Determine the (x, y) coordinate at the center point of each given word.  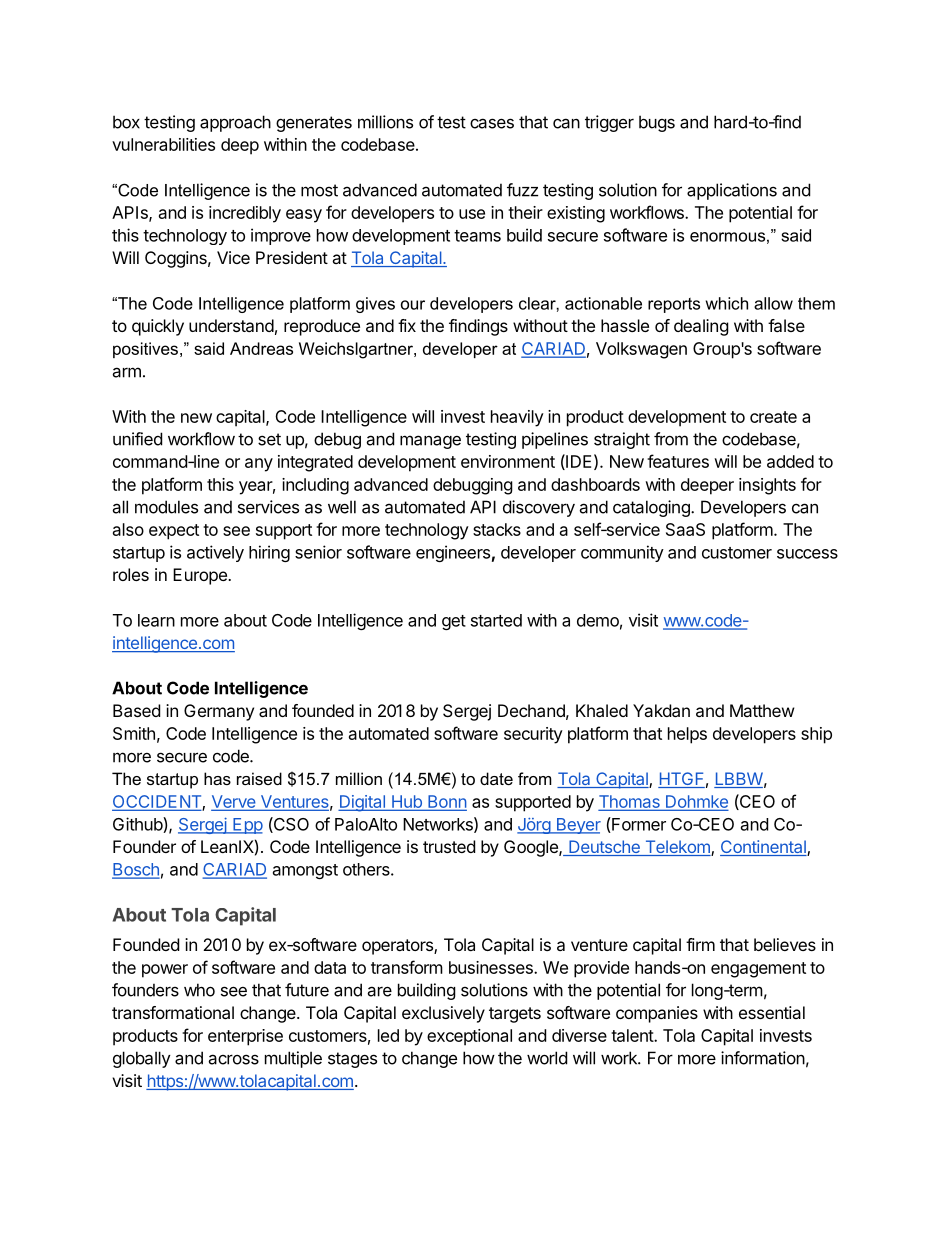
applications (732, 191)
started (496, 620)
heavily (517, 418)
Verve (235, 802)
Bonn (446, 802)
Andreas (261, 348)
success (807, 554)
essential (772, 1012)
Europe (201, 576)
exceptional (469, 1037)
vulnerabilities (163, 144)
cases (492, 123)
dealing (701, 327)
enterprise (245, 1037)
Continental (764, 848)
